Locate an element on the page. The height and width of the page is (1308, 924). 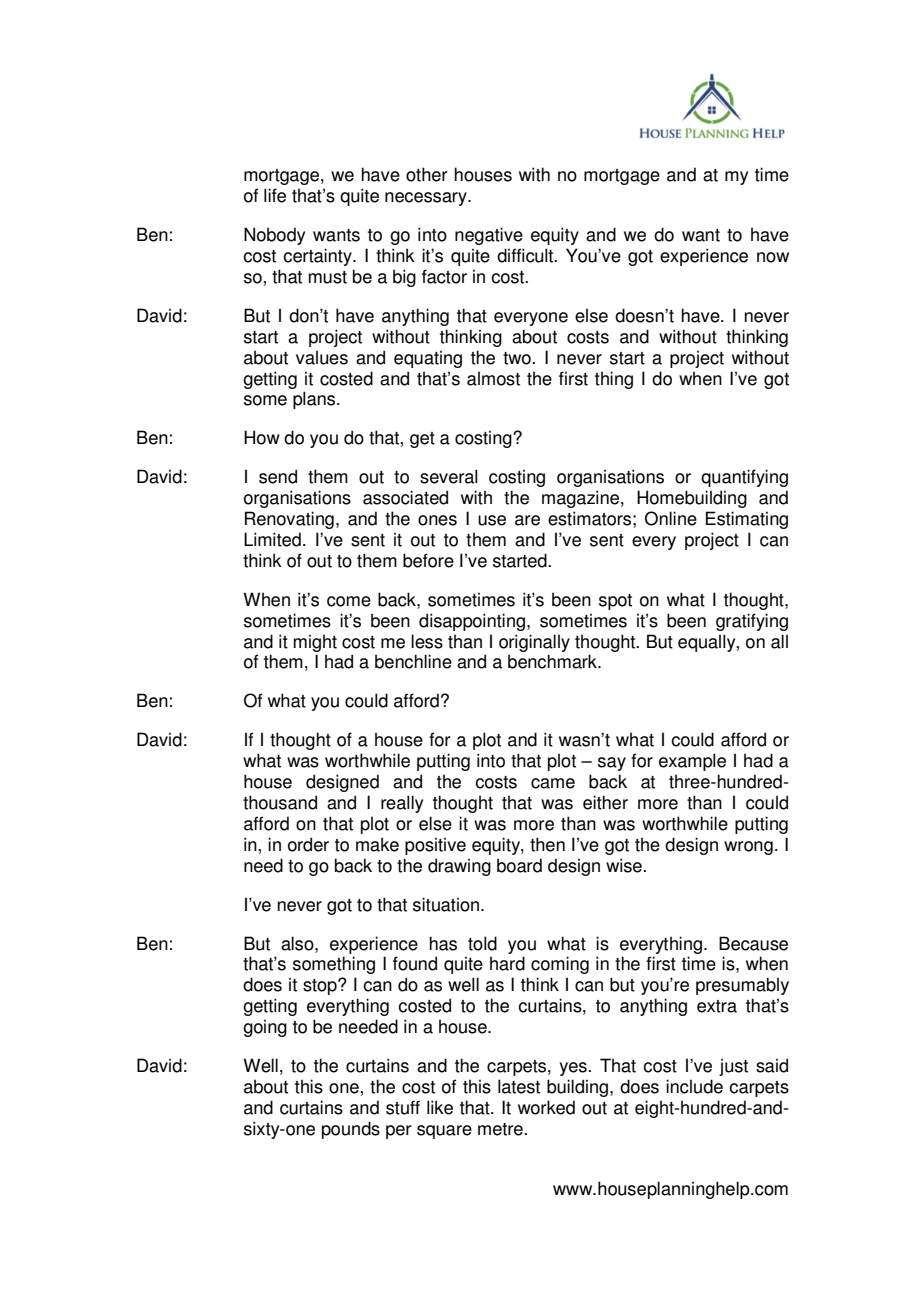
life is located at coordinates (275, 195).
